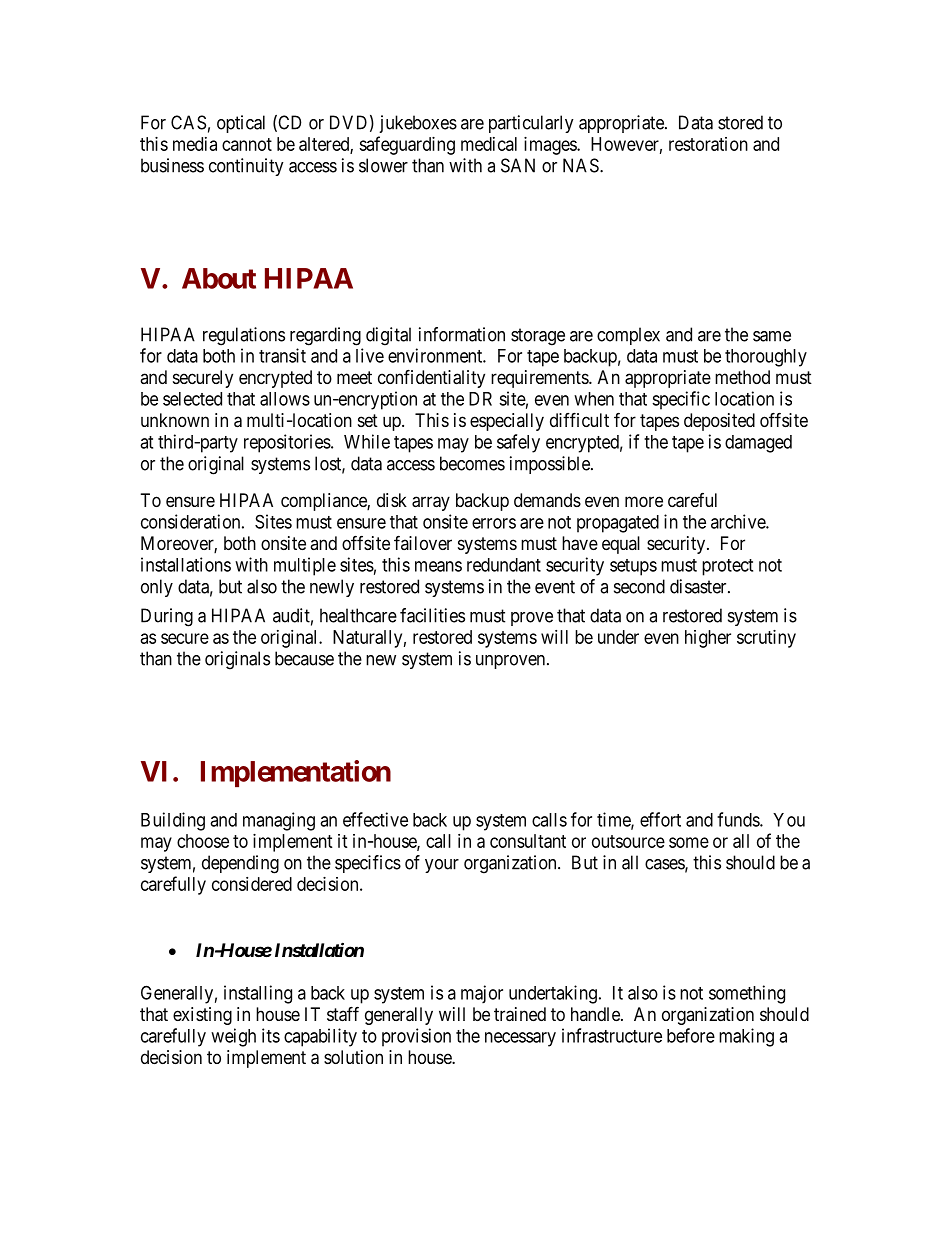 The width and height of the screenshot is (952, 1233). I want to click on During, so click(167, 617).
